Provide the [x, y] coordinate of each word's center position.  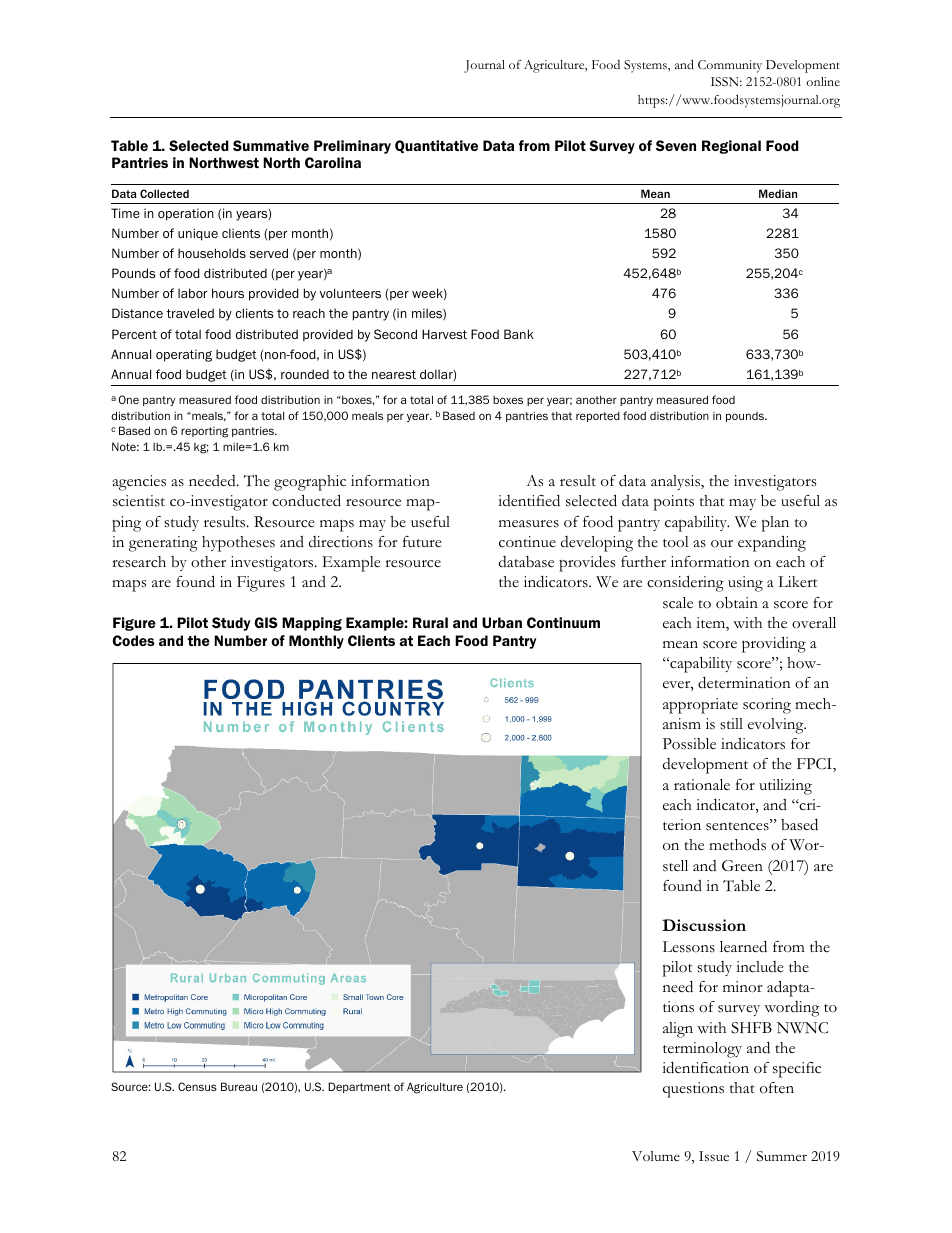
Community [730, 66]
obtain [737, 602]
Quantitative [436, 146]
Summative [271, 145]
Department [359, 1087]
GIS [266, 622]
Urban [502, 622]
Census [197, 1086]
